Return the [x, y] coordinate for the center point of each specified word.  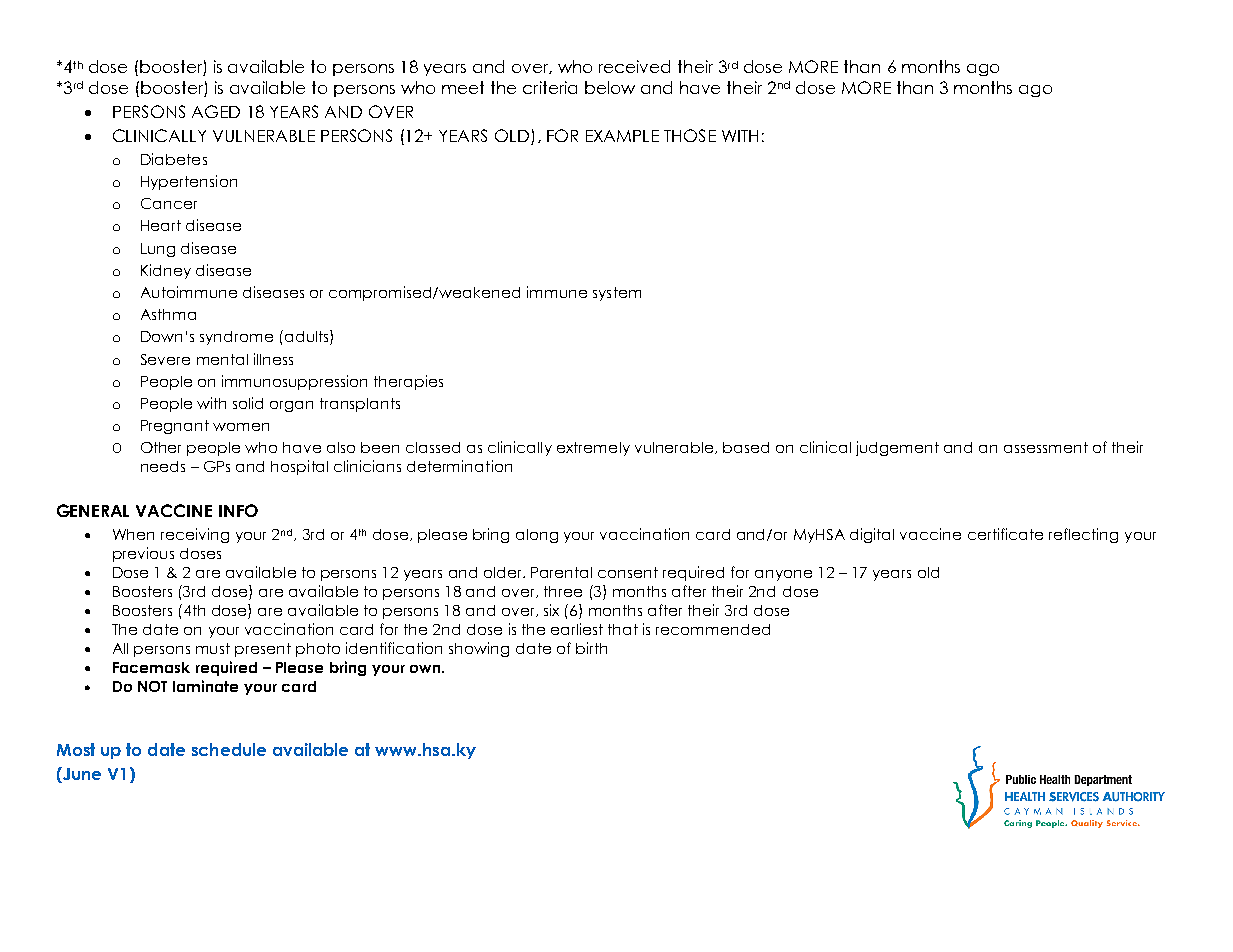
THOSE [690, 135]
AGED [216, 111]
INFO [238, 510]
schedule [229, 749]
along [537, 536]
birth [591, 648]
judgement [897, 448]
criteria [550, 87]
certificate [1005, 534]
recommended [713, 629]
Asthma [168, 314]
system [617, 294]
